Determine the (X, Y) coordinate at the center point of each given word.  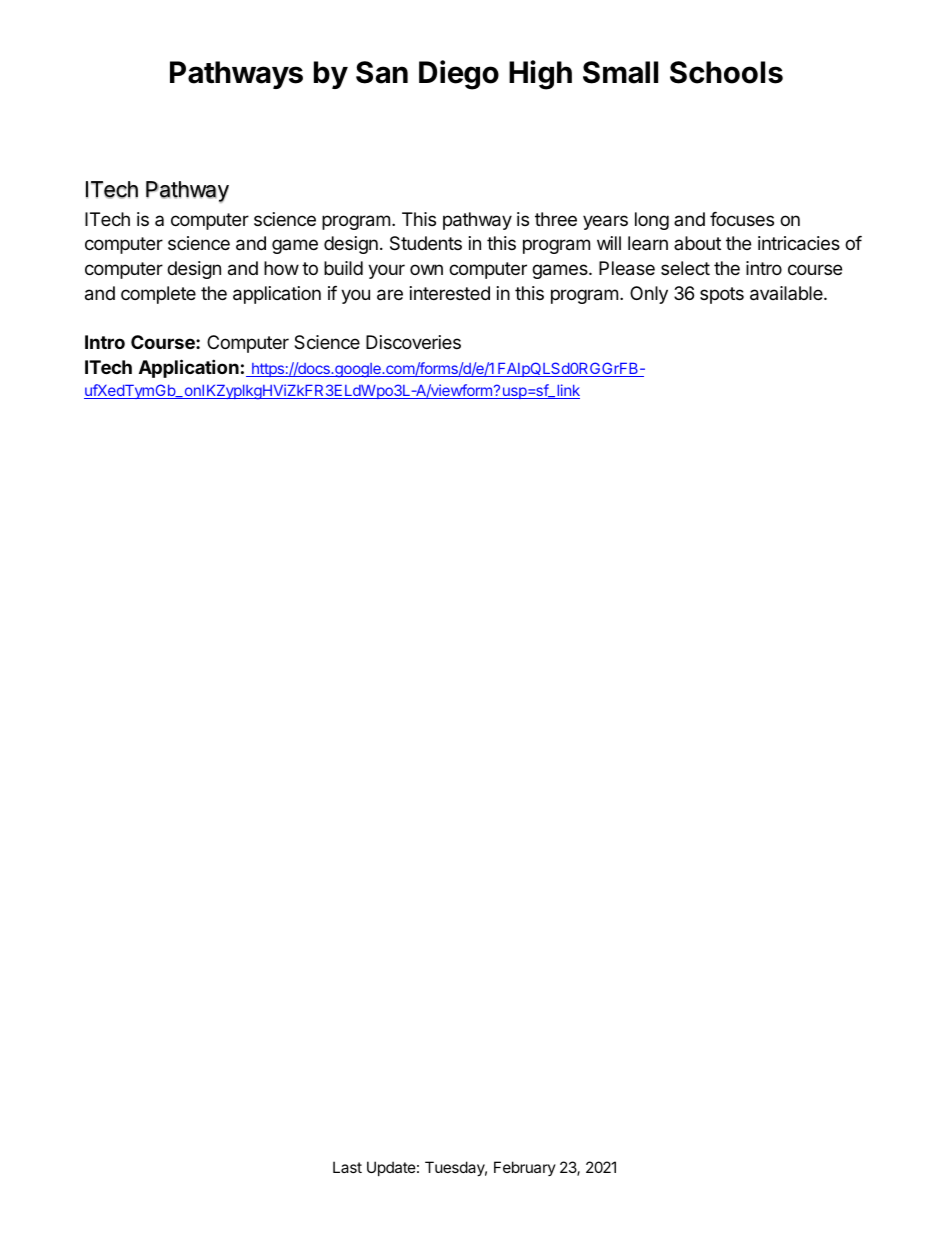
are (390, 295)
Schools (726, 72)
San (382, 72)
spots (722, 295)
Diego (459, 75)
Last (347, 1167)
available (787, 293)
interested (450, 293)
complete (158, 295)
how (281, 268)
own (426, 269)
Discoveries (413, 342)
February (525, 1168)
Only (649, 295)
